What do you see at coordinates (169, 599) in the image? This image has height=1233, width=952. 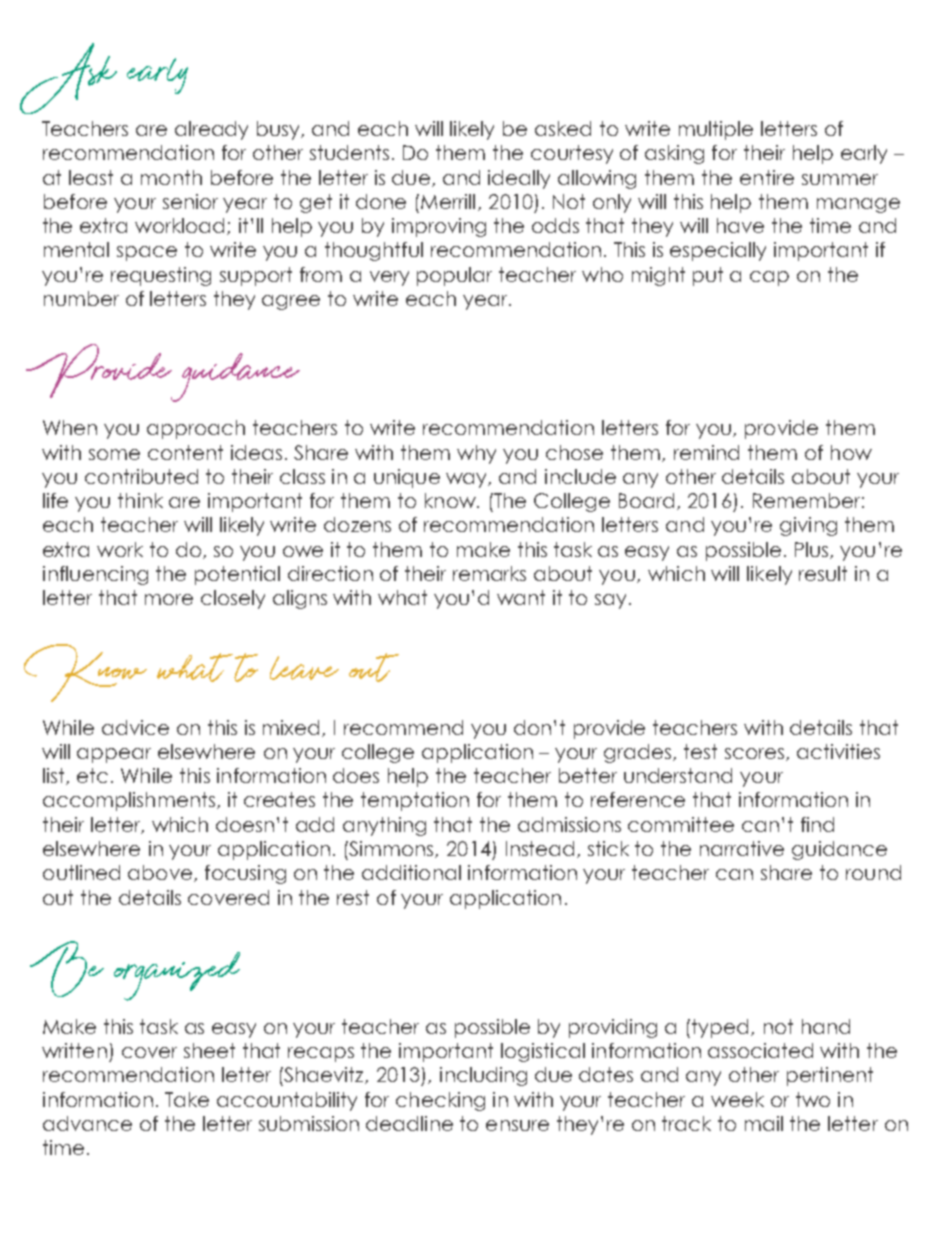 I see `more` at bounding box center [169, 599].
